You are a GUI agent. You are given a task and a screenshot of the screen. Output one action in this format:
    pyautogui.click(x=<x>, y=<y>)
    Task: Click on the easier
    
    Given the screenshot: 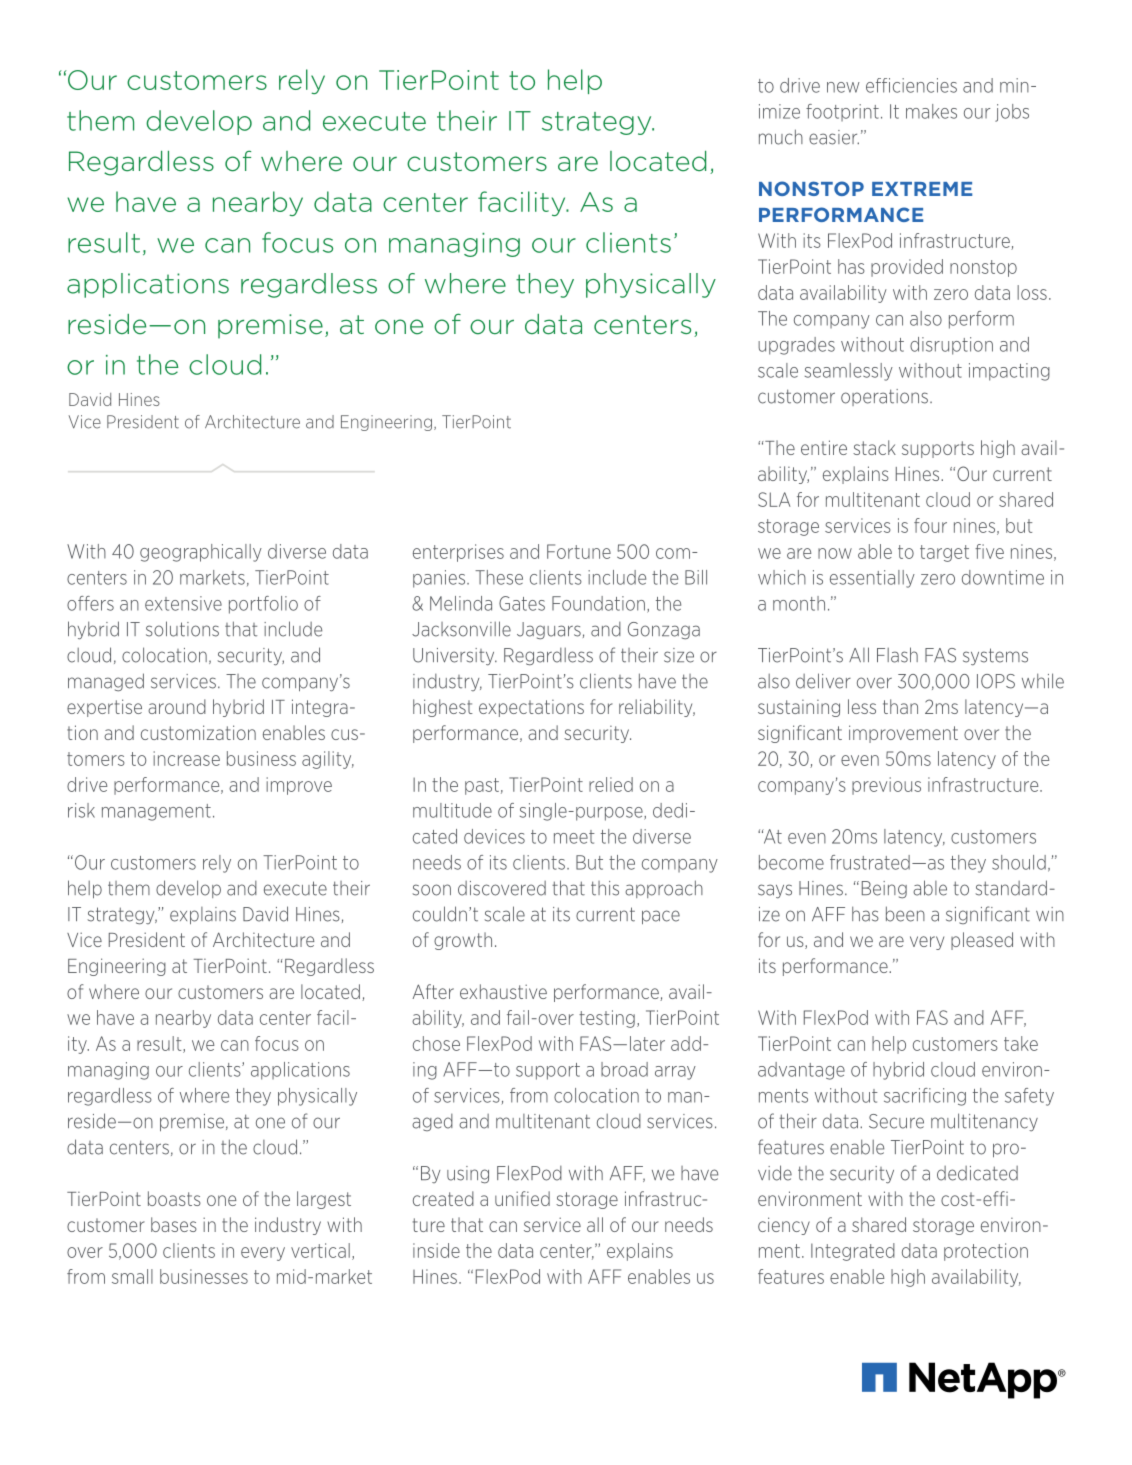 What is the action you would take?
    pyautogui.click(x=834, y=137)
